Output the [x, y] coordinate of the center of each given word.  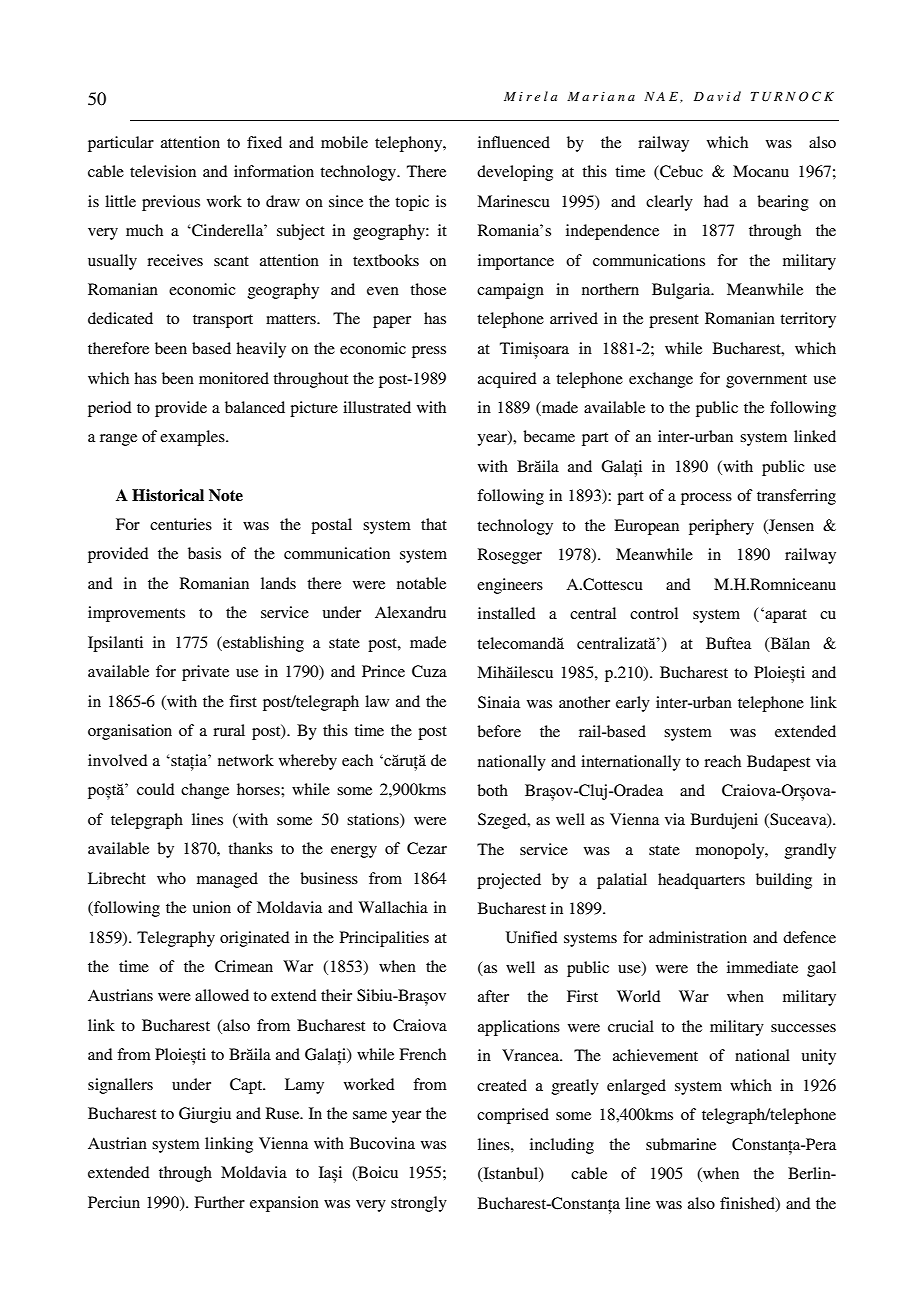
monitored [234, 378]
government [766, 381]
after [493, 996]
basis [204, 553]
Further [219, 1202]
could [156, 789]
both [492, 790]
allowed [222, 995]
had [716, 201]
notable [421, 583]
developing [515, 173]
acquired [507, 380]
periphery [721, 527]
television [163, 171]
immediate [762, 967]
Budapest [778, 763]
